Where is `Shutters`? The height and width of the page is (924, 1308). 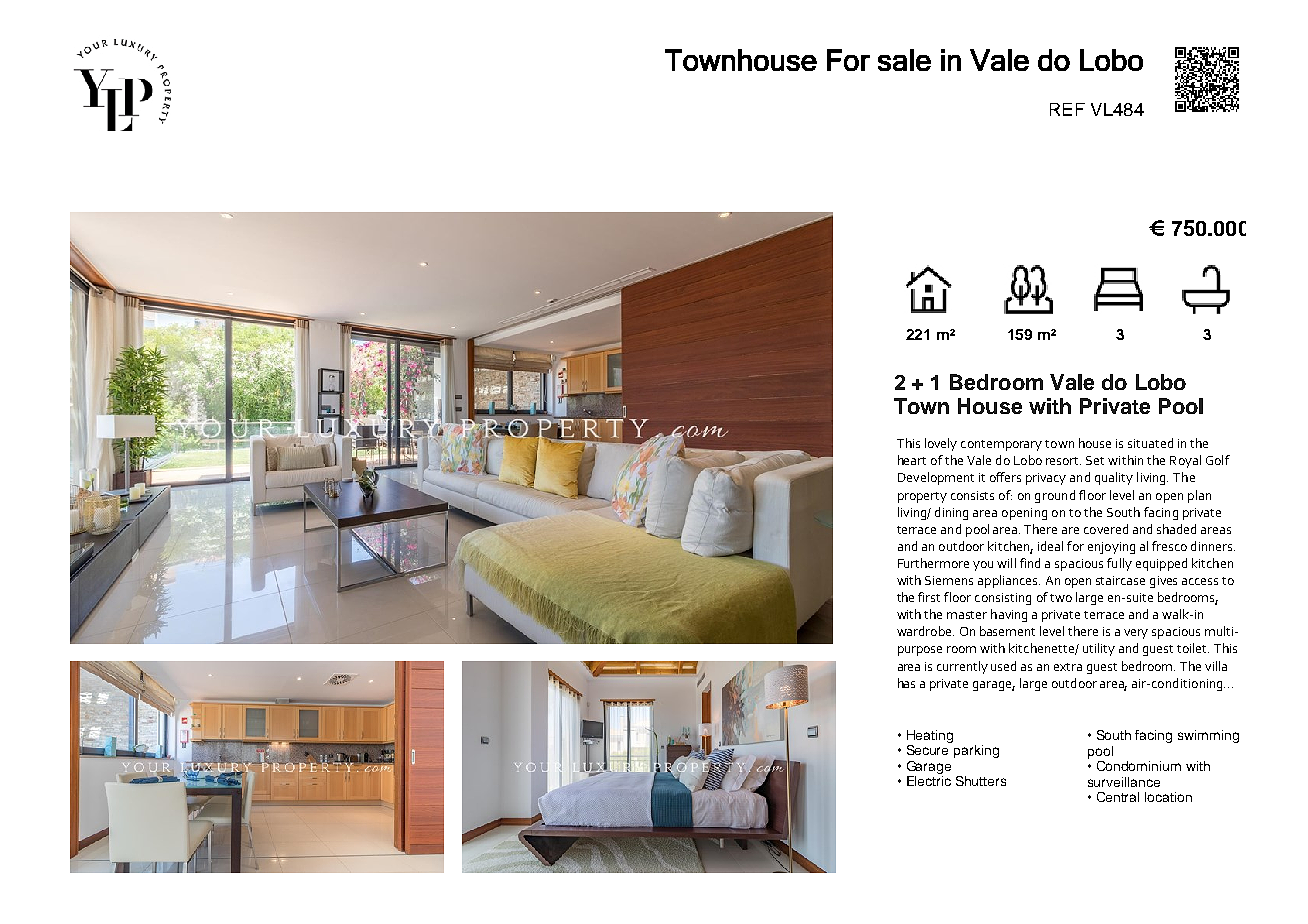 Shutters is located at coordinates (981, 781).
